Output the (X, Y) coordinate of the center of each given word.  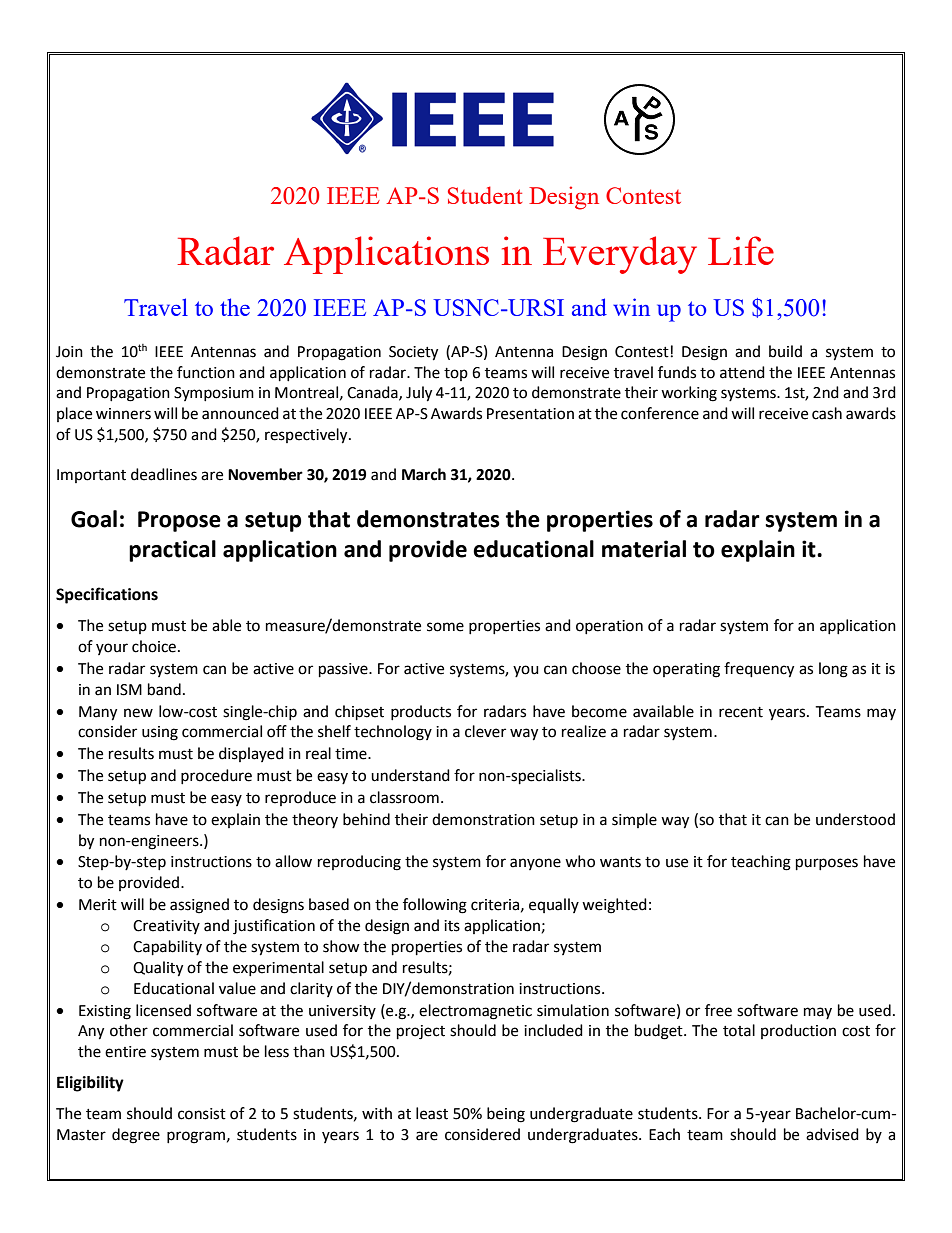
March (424, 474)
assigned (199, 906)
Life (741, 250)
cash (827, 413)
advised (832, 1134)
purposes (827, 864)
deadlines (164, 474)
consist (202, 1114)
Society (413, 353)
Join (69, 352)
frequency (759, 670)
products (421, 712)
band (164, 689)
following (435, 906)
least (432, 1113)
